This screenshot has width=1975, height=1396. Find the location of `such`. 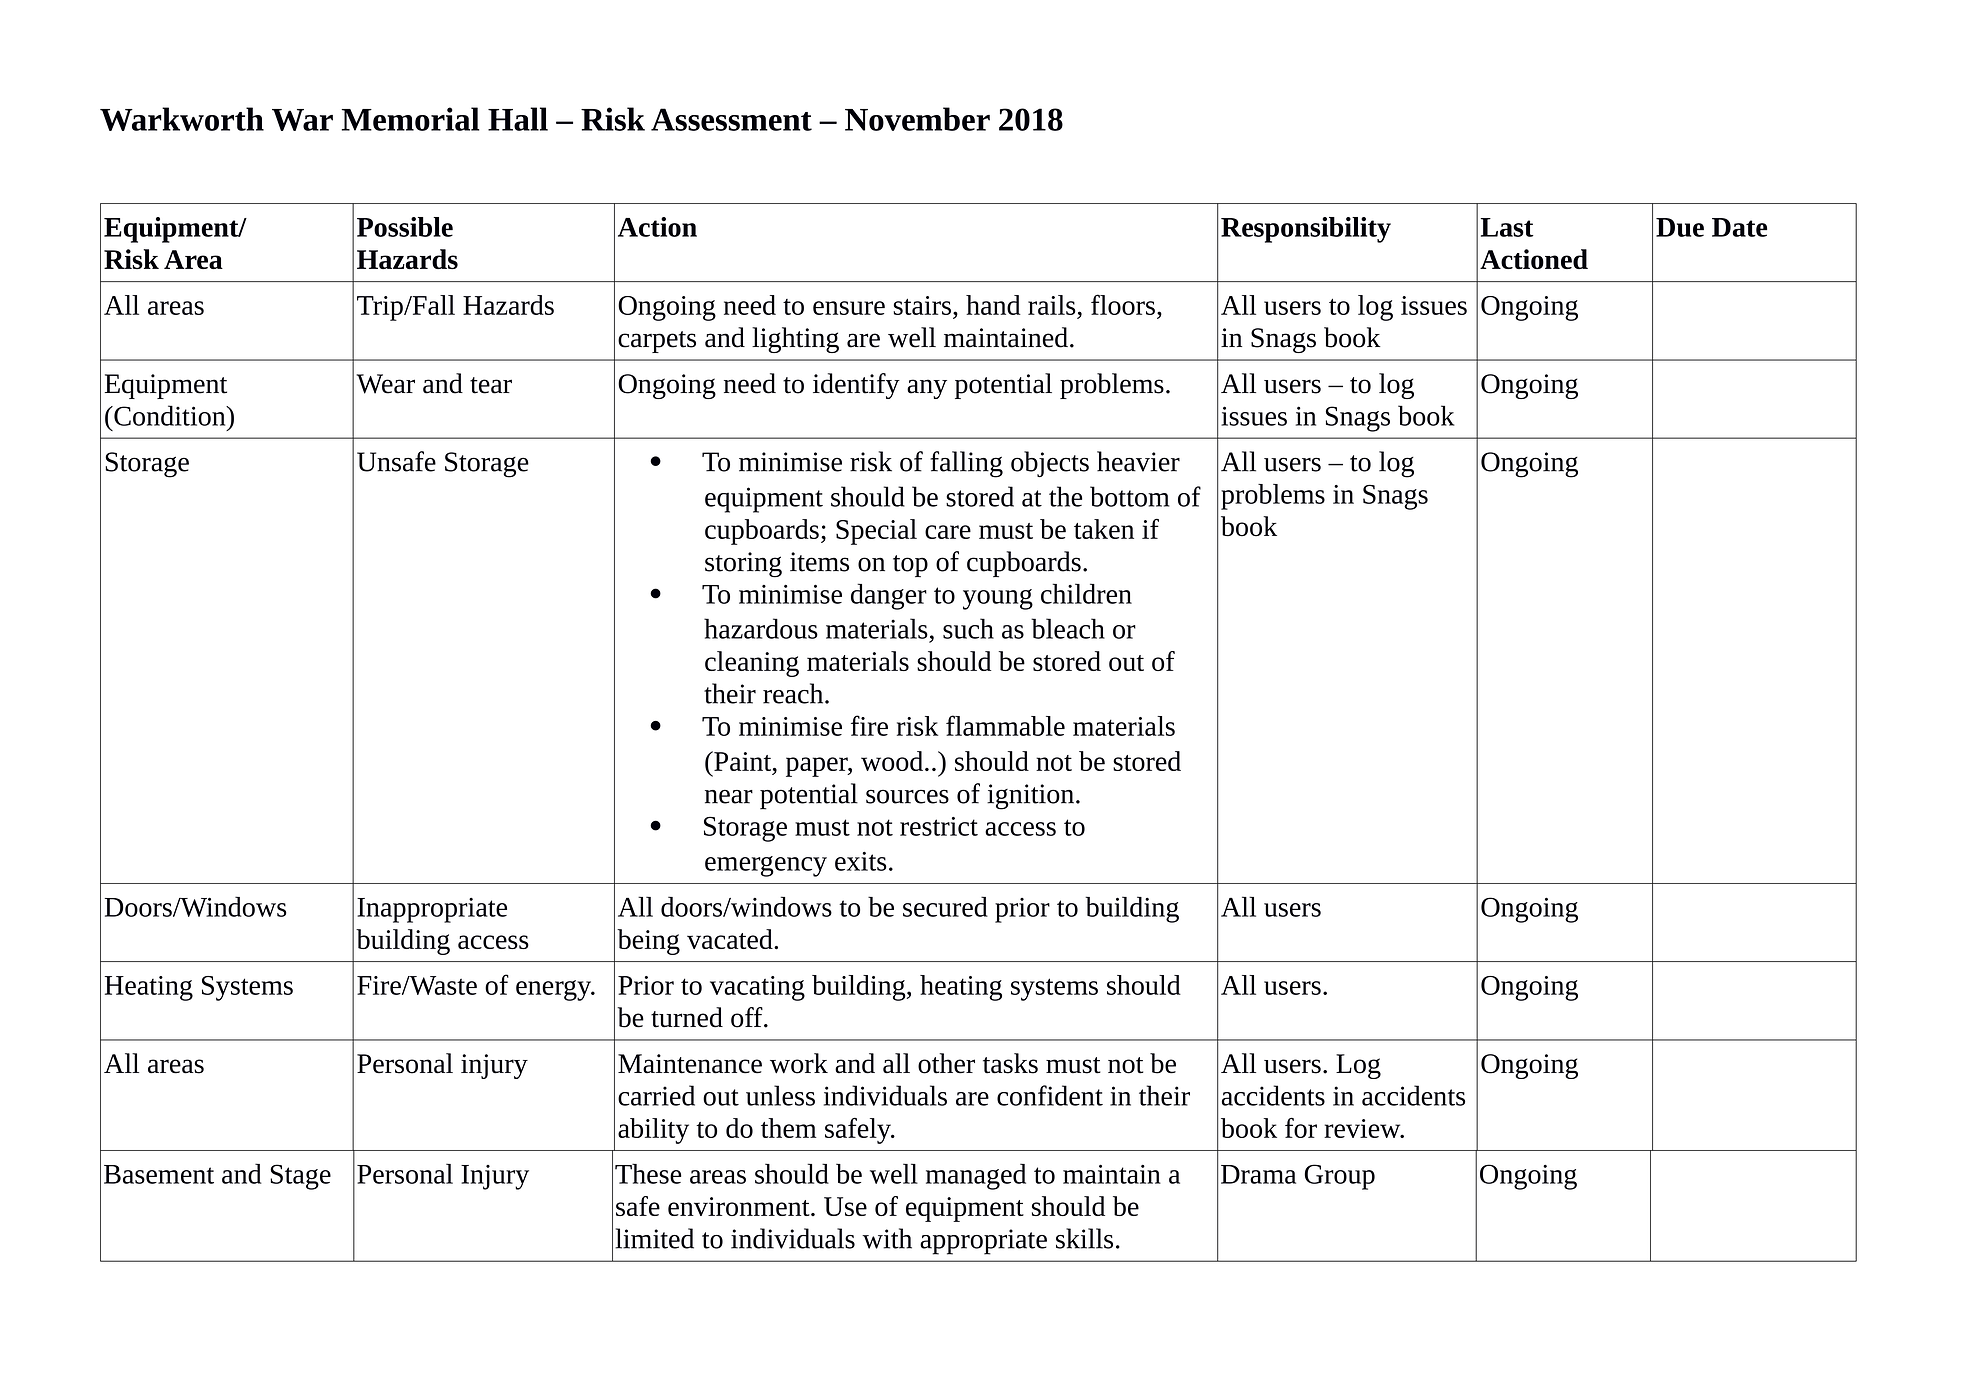

such is located at coordinates (968, 628).
